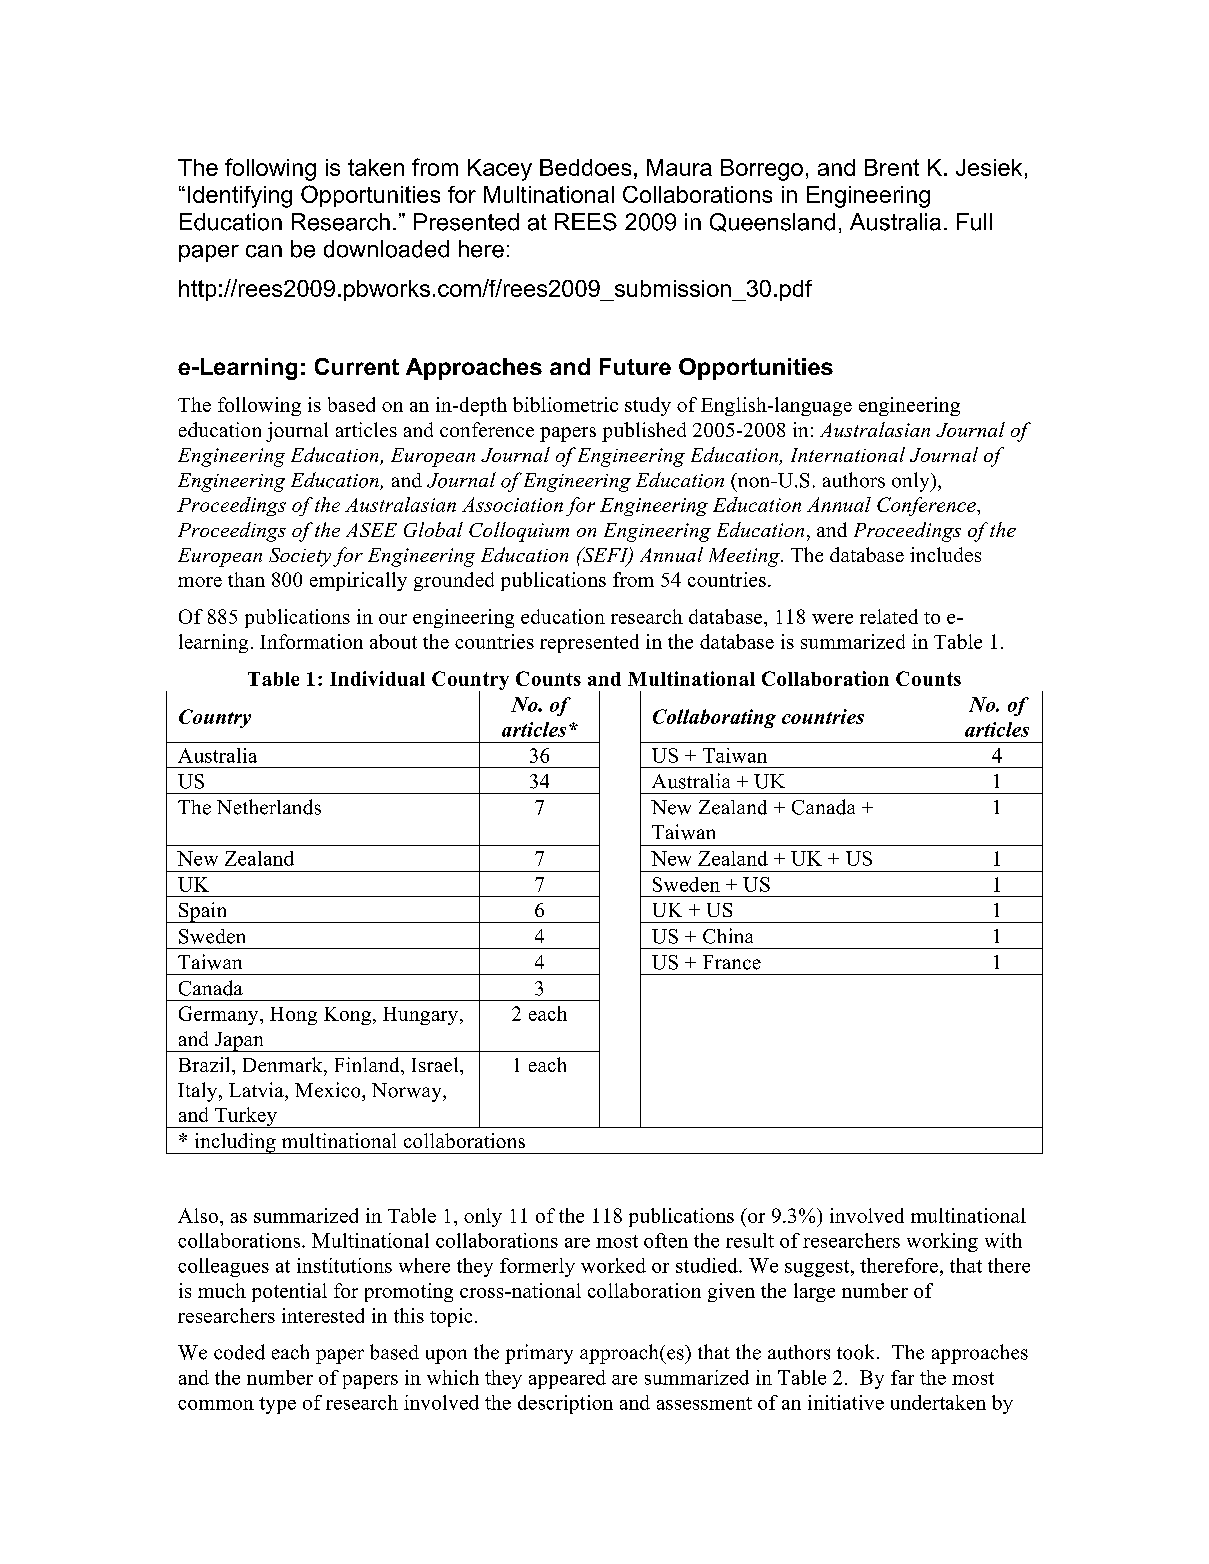 The image size is (1209, 1564). What do you see at coordinates (357, 366) in the screenshot?
I see `Current` at bounding box center [357, 366].
